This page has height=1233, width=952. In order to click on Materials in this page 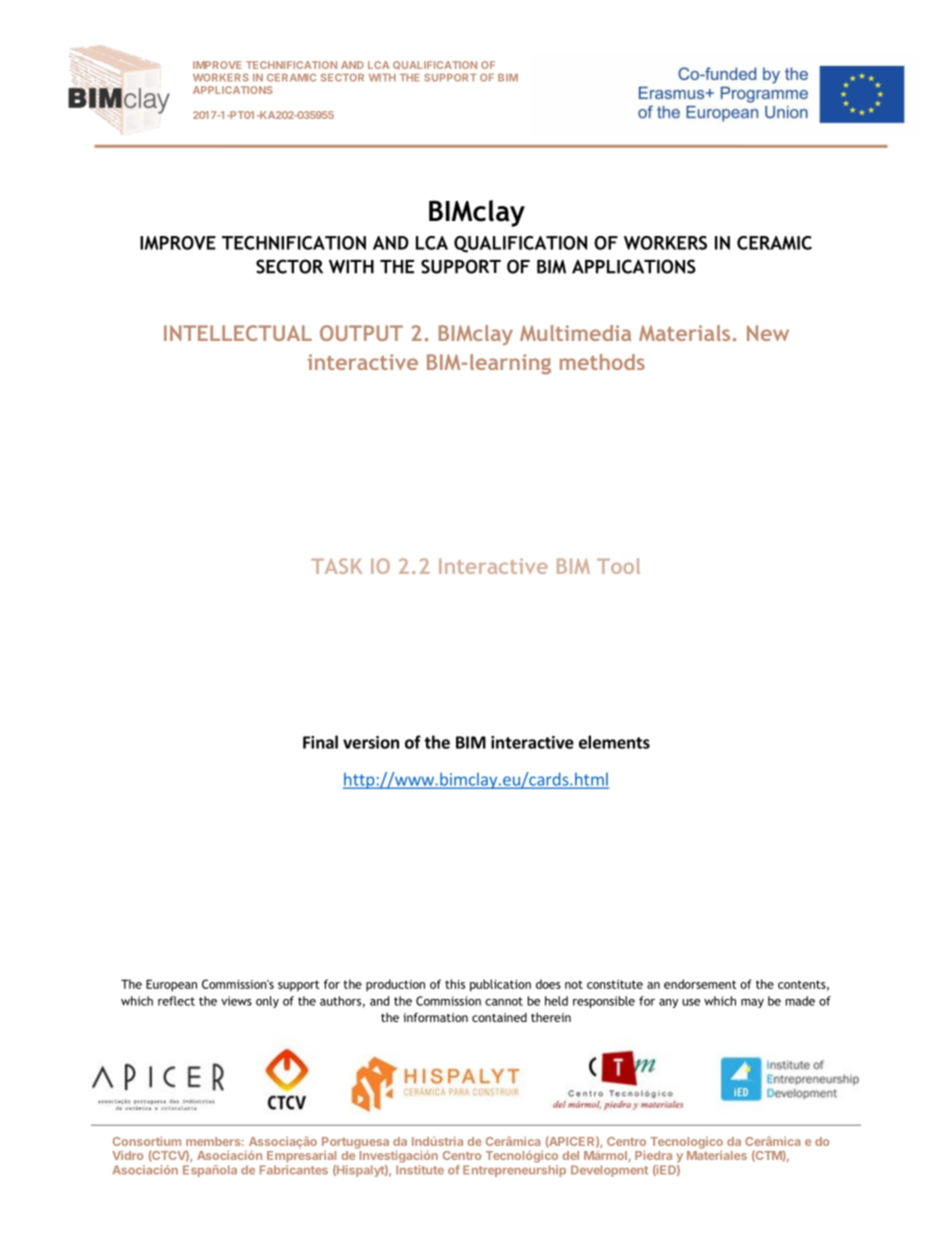, I will do `click(684, 333)`.
